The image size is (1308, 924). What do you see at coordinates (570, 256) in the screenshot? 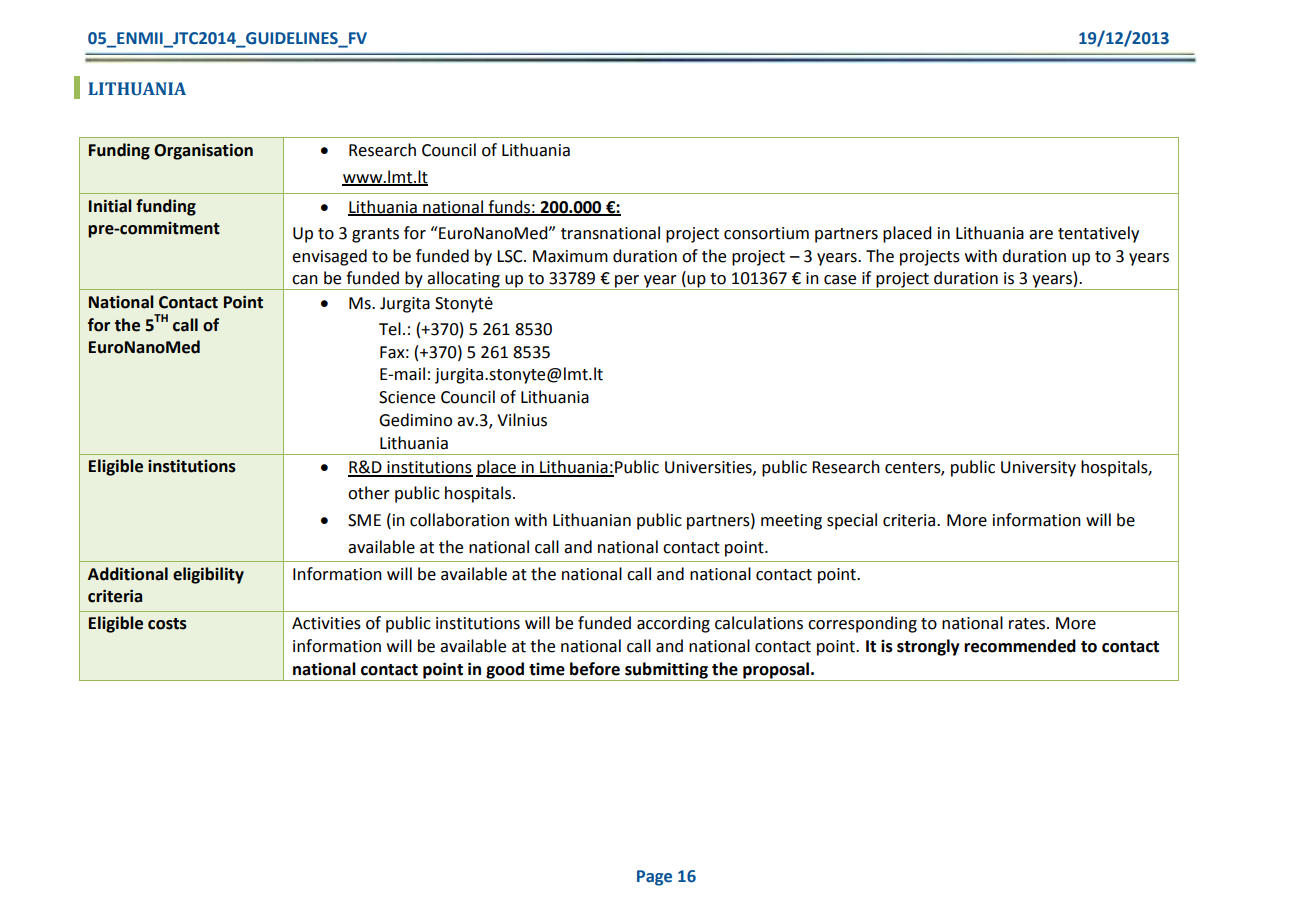
I see `Maximum` at bounding box center [570, 256].
